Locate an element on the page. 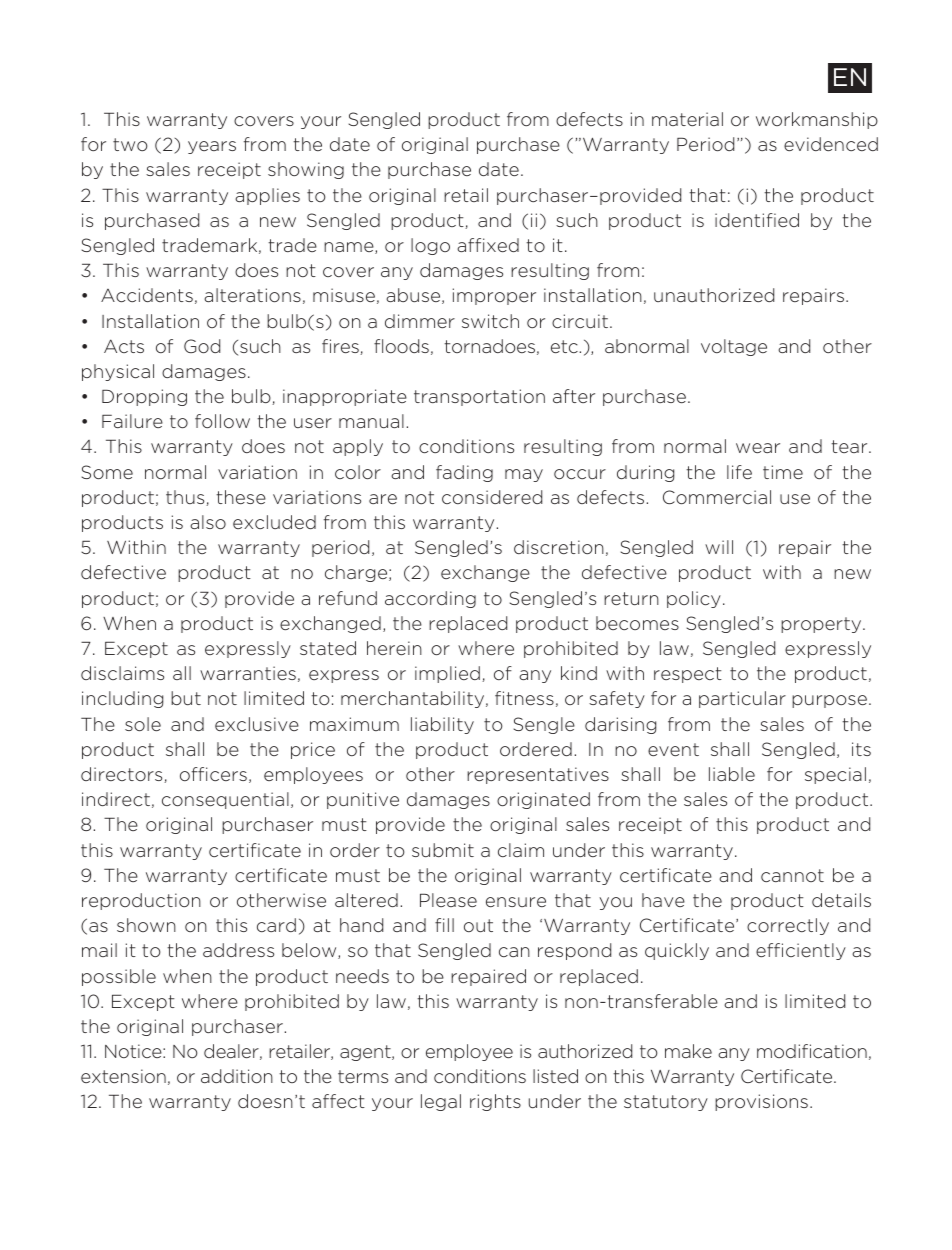  God is located at coordinates (202, 346).
